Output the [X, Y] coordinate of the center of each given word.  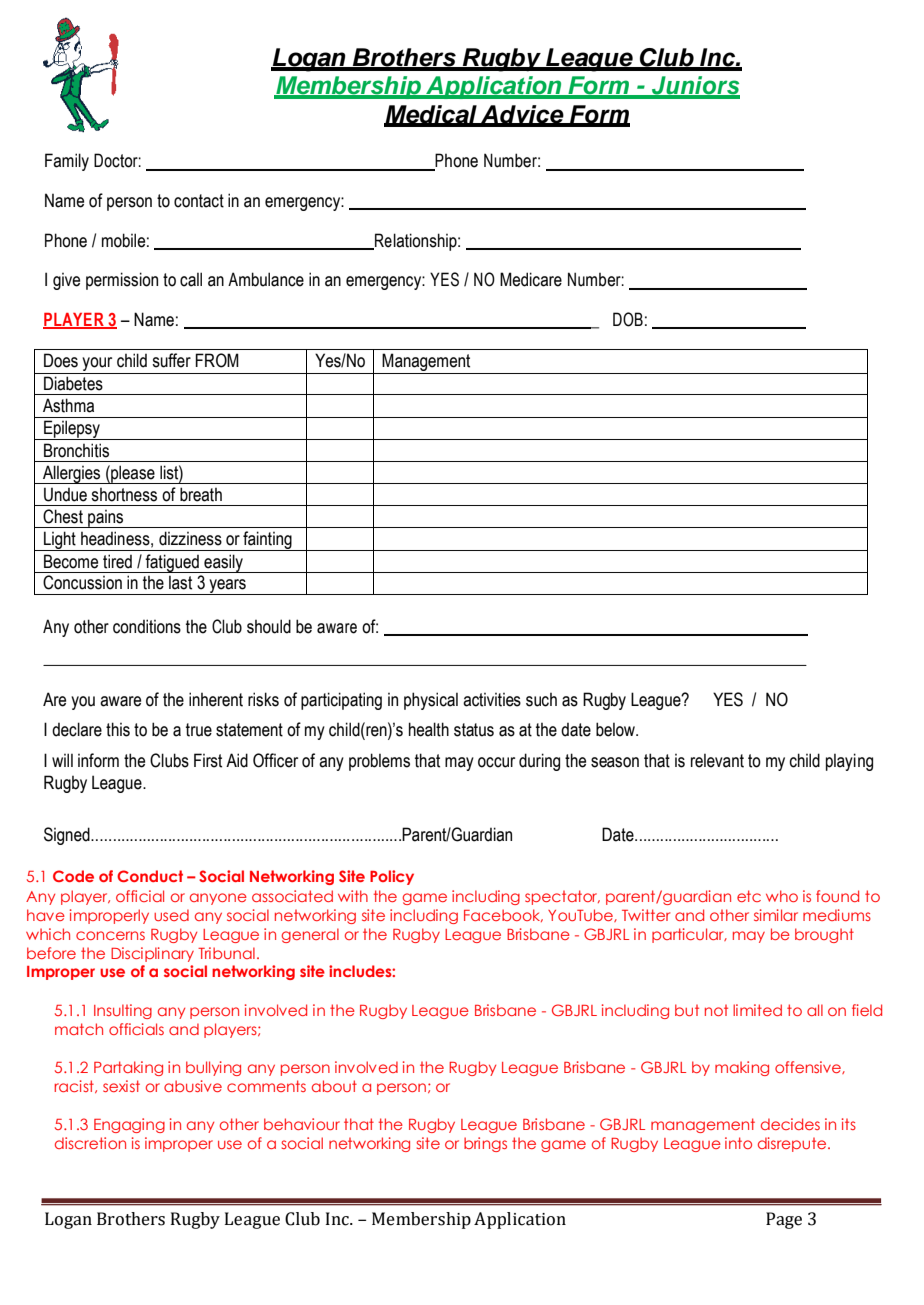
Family [67, 162]
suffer [171, 360]
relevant [717, 761]
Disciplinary [152, 954]
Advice [522, 115]
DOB [628, 319]
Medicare [531, 279]
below [616, 729]
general [310, 935]
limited [757, 1010]
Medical [431, 115]
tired [117, 561]
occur [496, 762]
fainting [267, 541]
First [208, 760]
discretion [90, 1143]
